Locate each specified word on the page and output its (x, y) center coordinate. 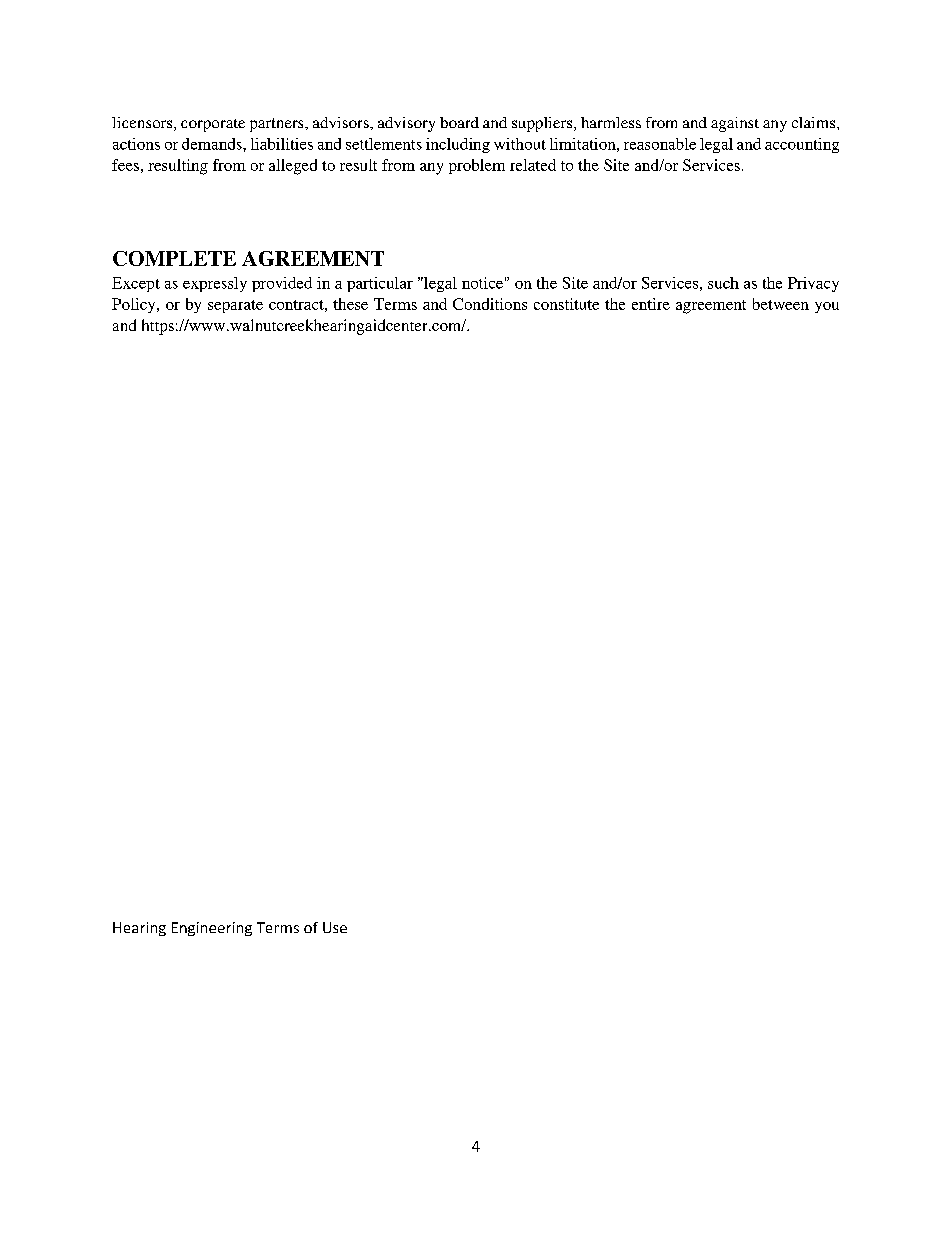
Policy (135, 305)
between (781, 304)
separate (235, 306)
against (735, 124)
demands (213, 144)
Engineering (212, 929)
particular (380, 284)
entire (651, 304)
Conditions (490, 304)
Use (335, 927)
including (458, 145)
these (350, 304)
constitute (566, 304)
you (827, 307)
